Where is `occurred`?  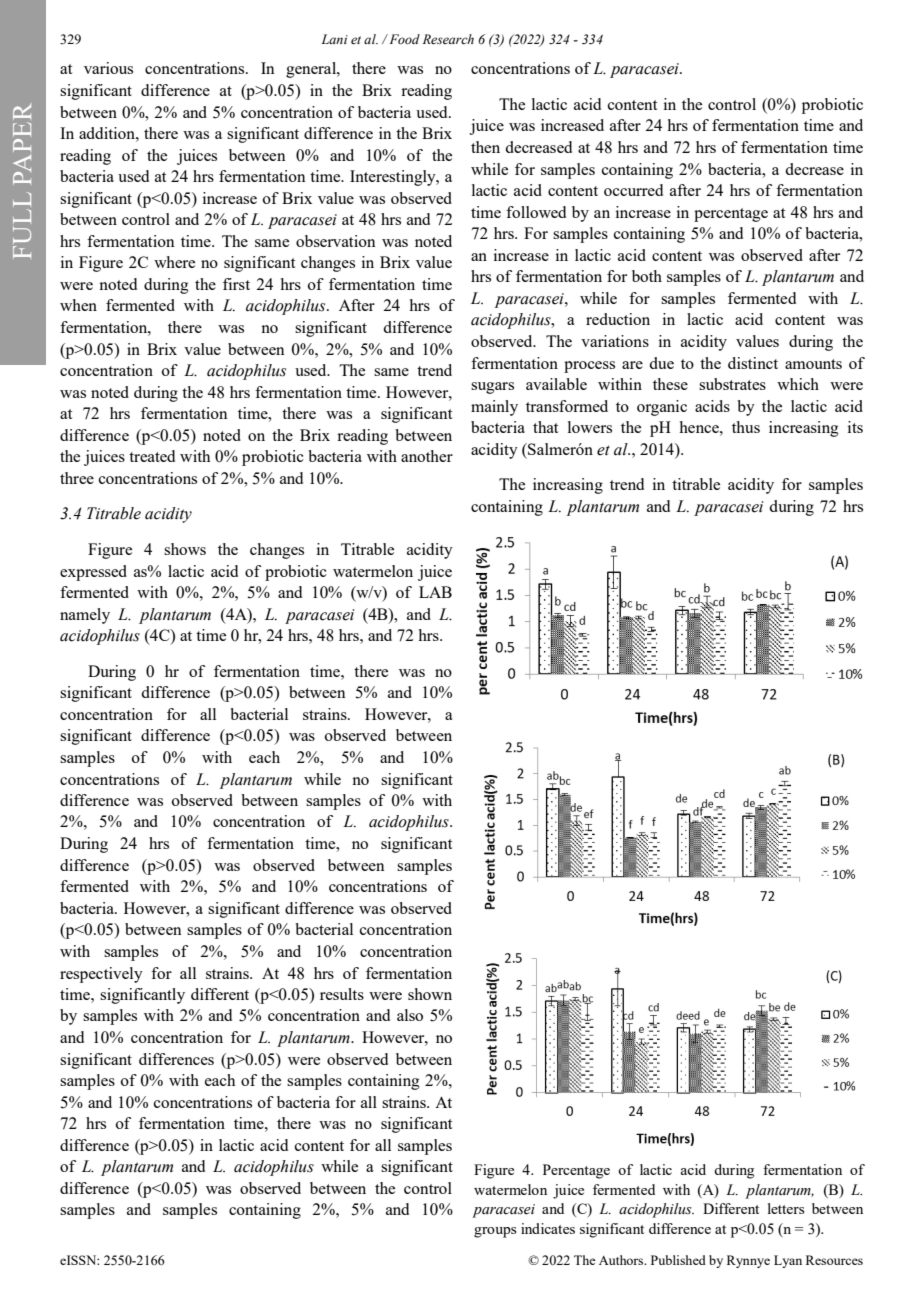
occurred is located at coordinates (633, 190).
